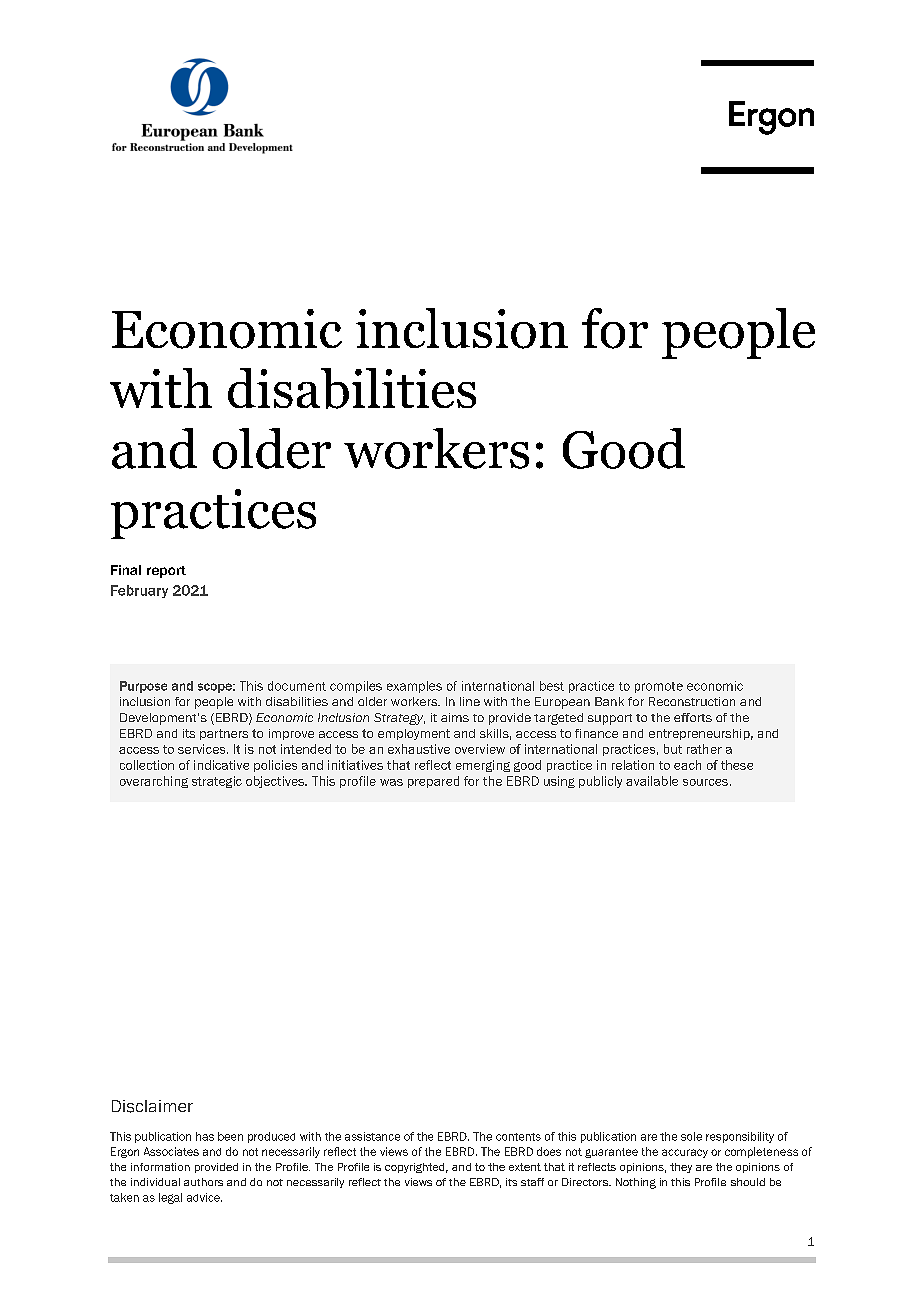 Image resolution: width=924 pixels, height=1307 pixels. What do you see at coordinates (217, 782) in the document?
I see `strategic` at bounding box center [217, 782].
